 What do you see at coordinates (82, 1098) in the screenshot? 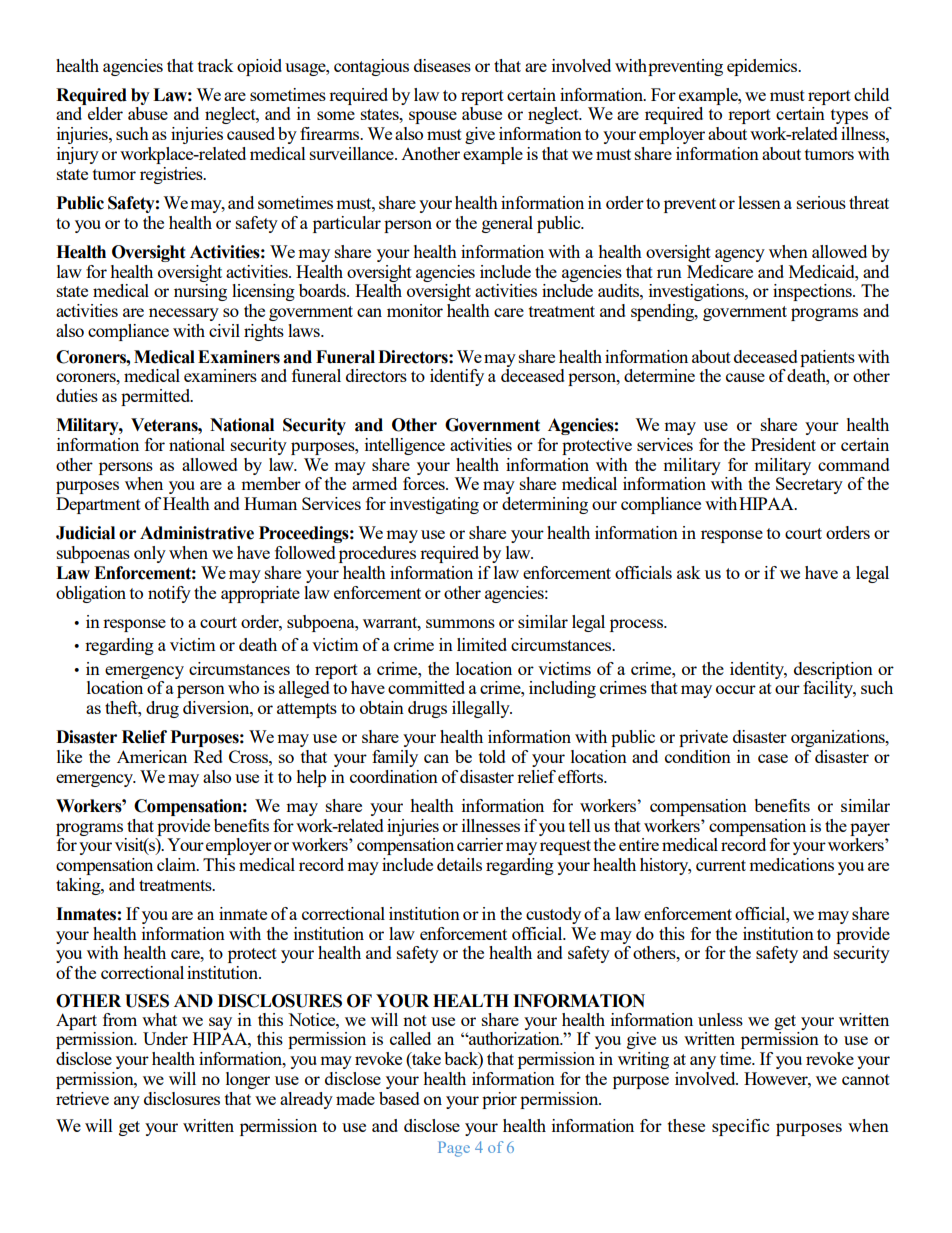
I see `retrieve` at bounding box center [82, 1098].
